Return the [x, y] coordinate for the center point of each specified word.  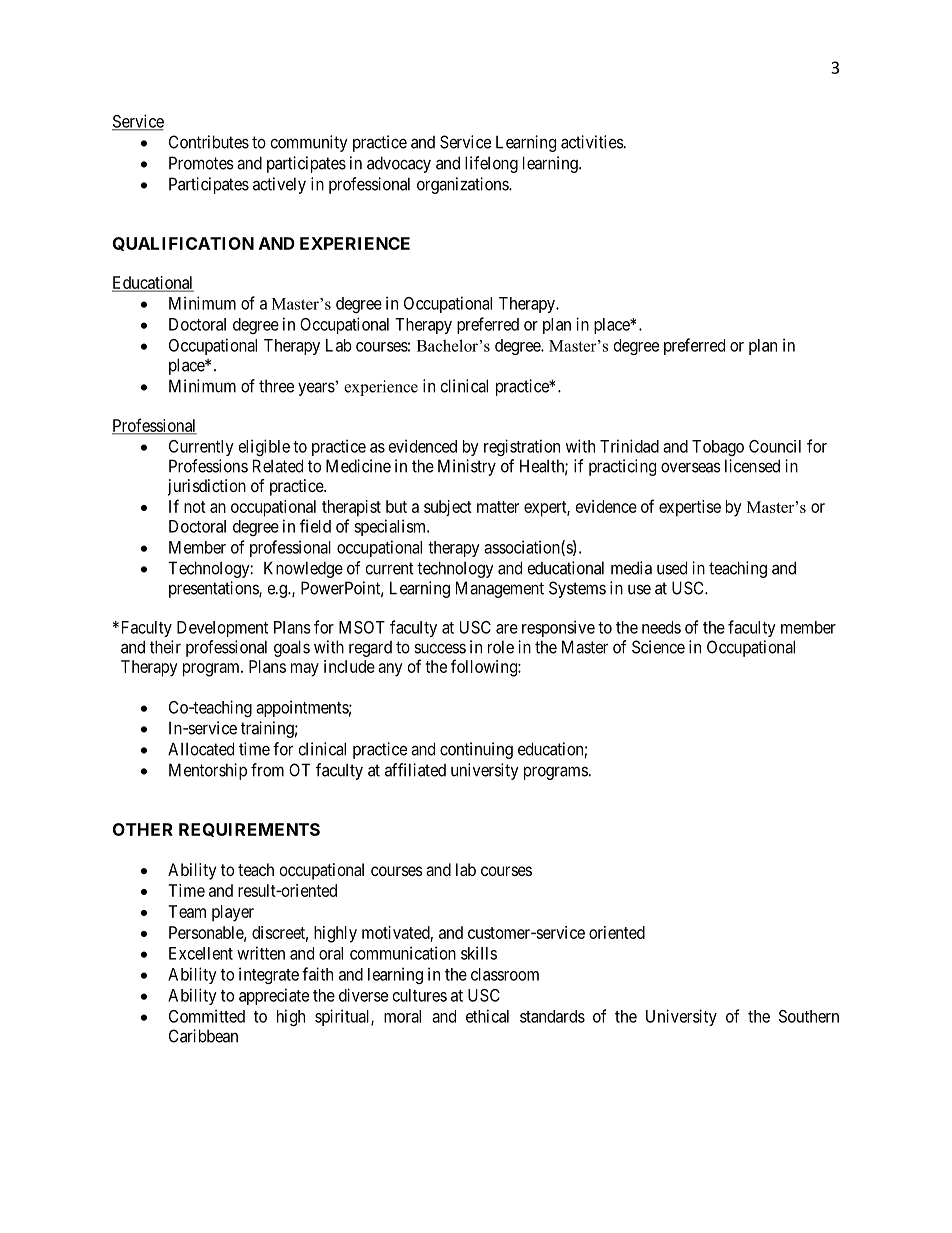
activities [592, 142]
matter [498, 507]
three [276, 386]
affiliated [415, 770]
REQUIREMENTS [249, 830]
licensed [752, 466]
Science [658, 647]
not [195, 507]
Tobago [718, 448]
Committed [207, 1016]
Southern [809, 1016]
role [501, 647]
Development [222, 629]
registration [522, 447]
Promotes [201, 163]
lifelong [491, 164]
